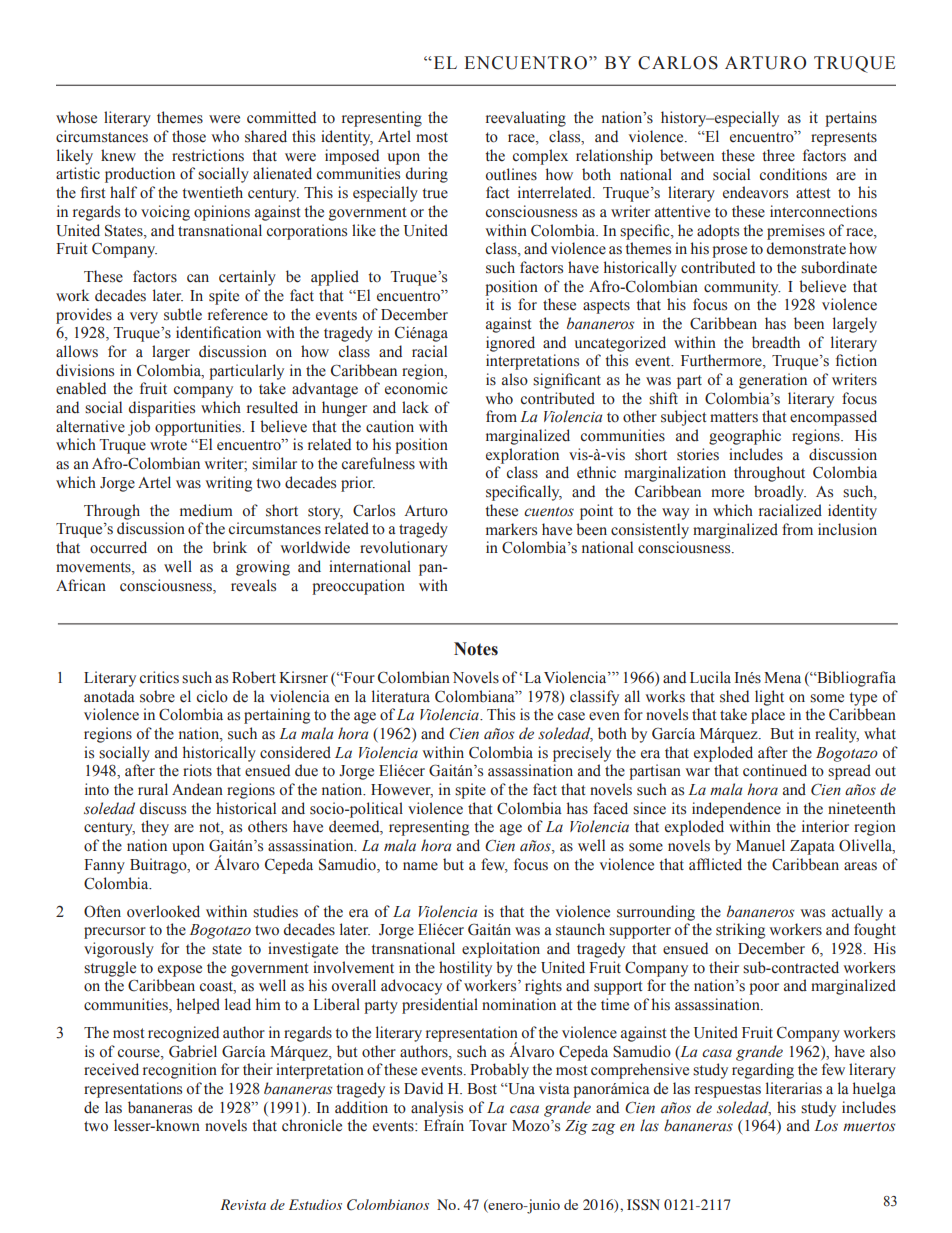 Image resolution: width=952 pixels, height=1233 pixels. What do you see at coordinates (420, 866) in the document?
I see `name` at bounding box center [420, 866].
